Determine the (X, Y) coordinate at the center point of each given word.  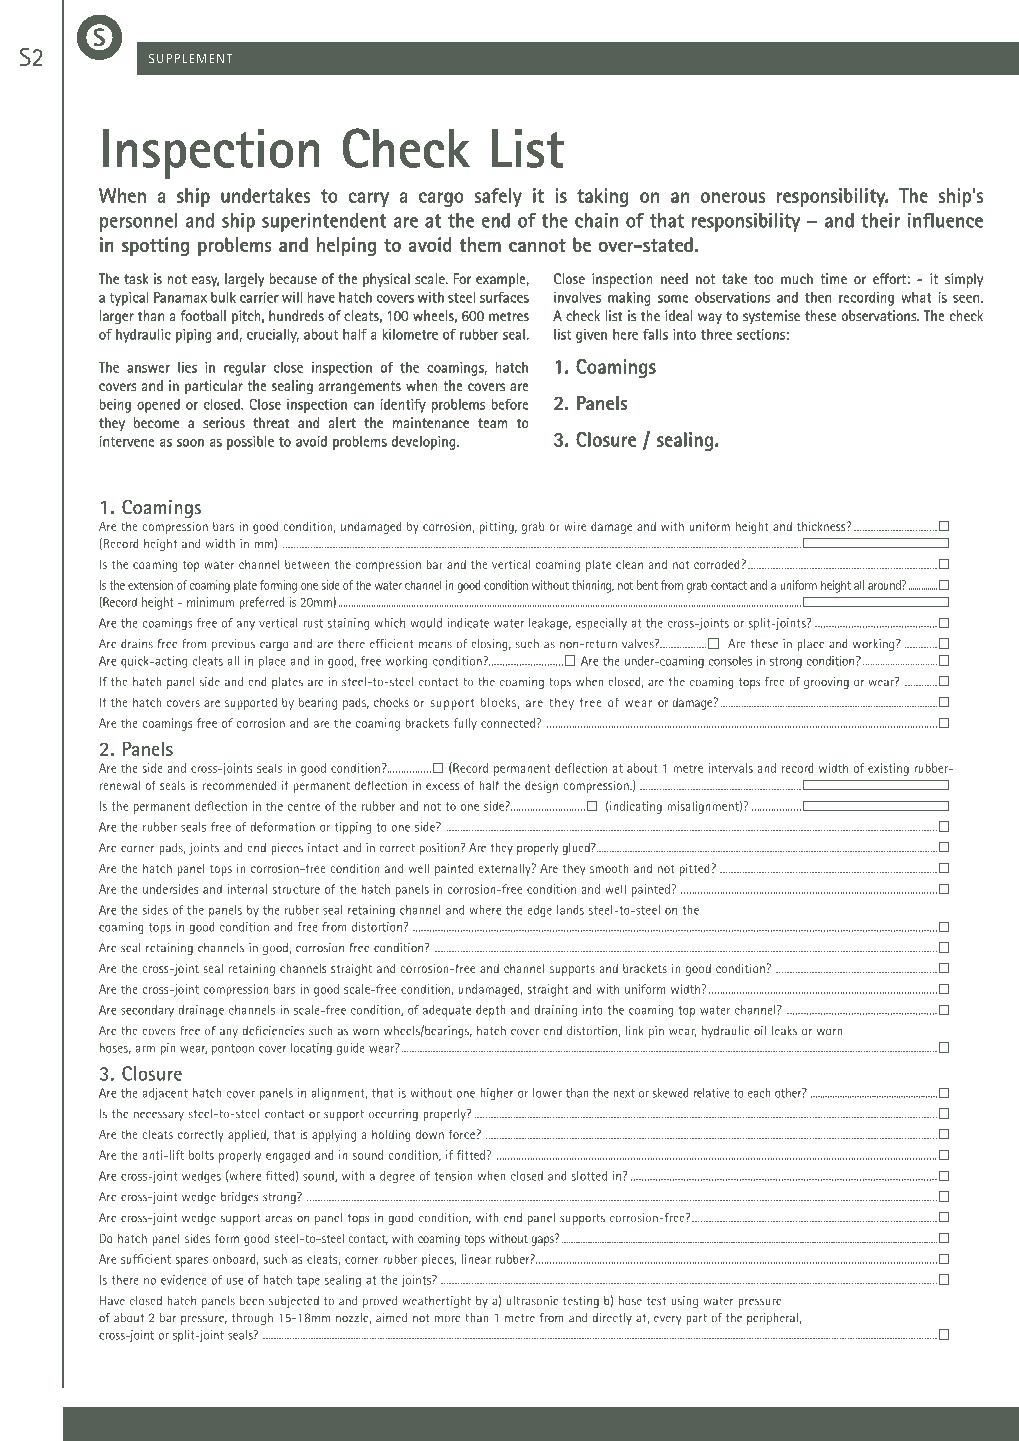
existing (888, 769)
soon (190, 443)
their (880, 220)
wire (575, 526)
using (684, 1302)
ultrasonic (532, 1301)
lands (570, 910)
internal (247, 889)
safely (498, 197)
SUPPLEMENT (190, 58)
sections (761, 334)
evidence (184, 1280)
